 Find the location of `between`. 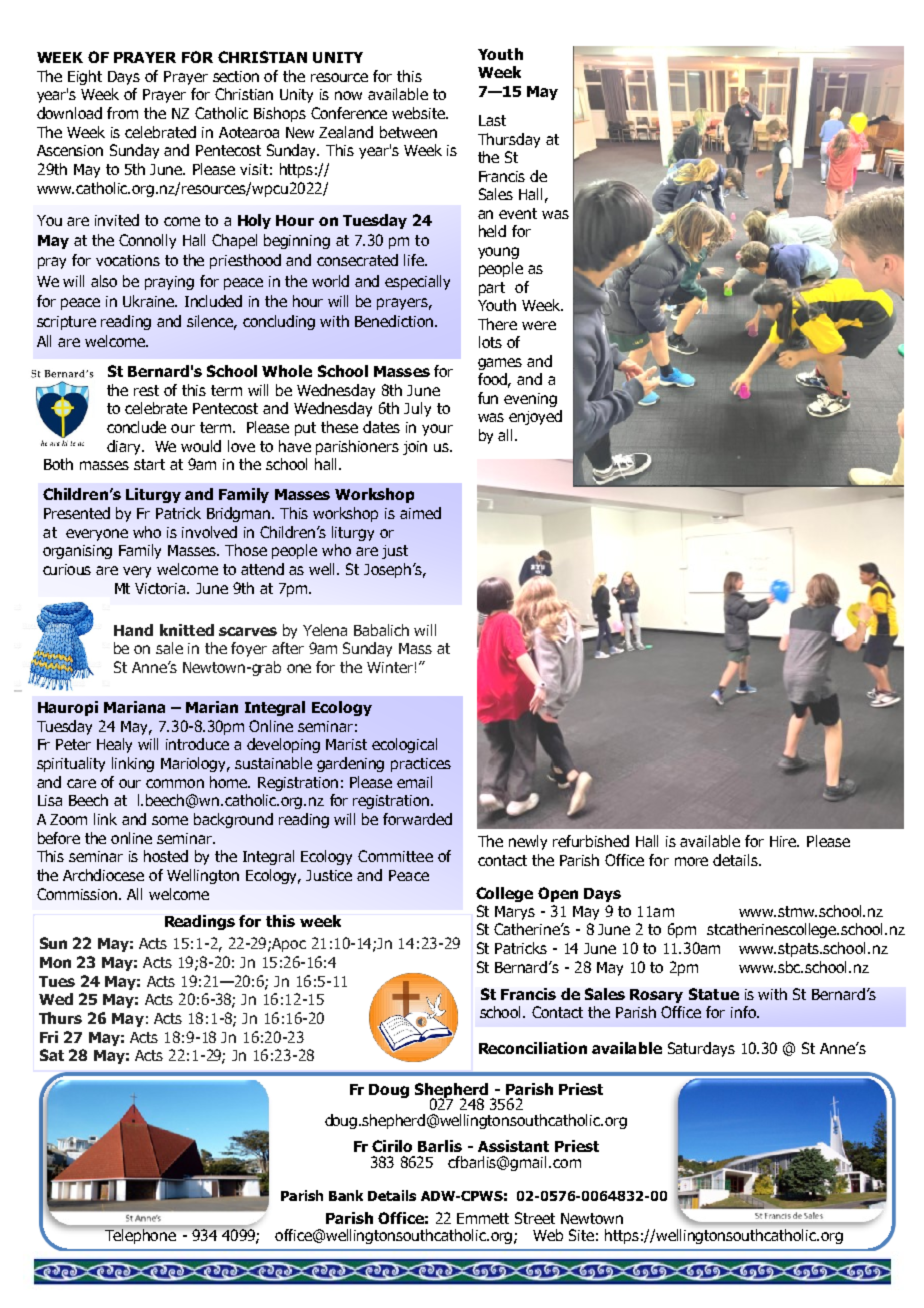

between is located at coordinates (408, 132).
